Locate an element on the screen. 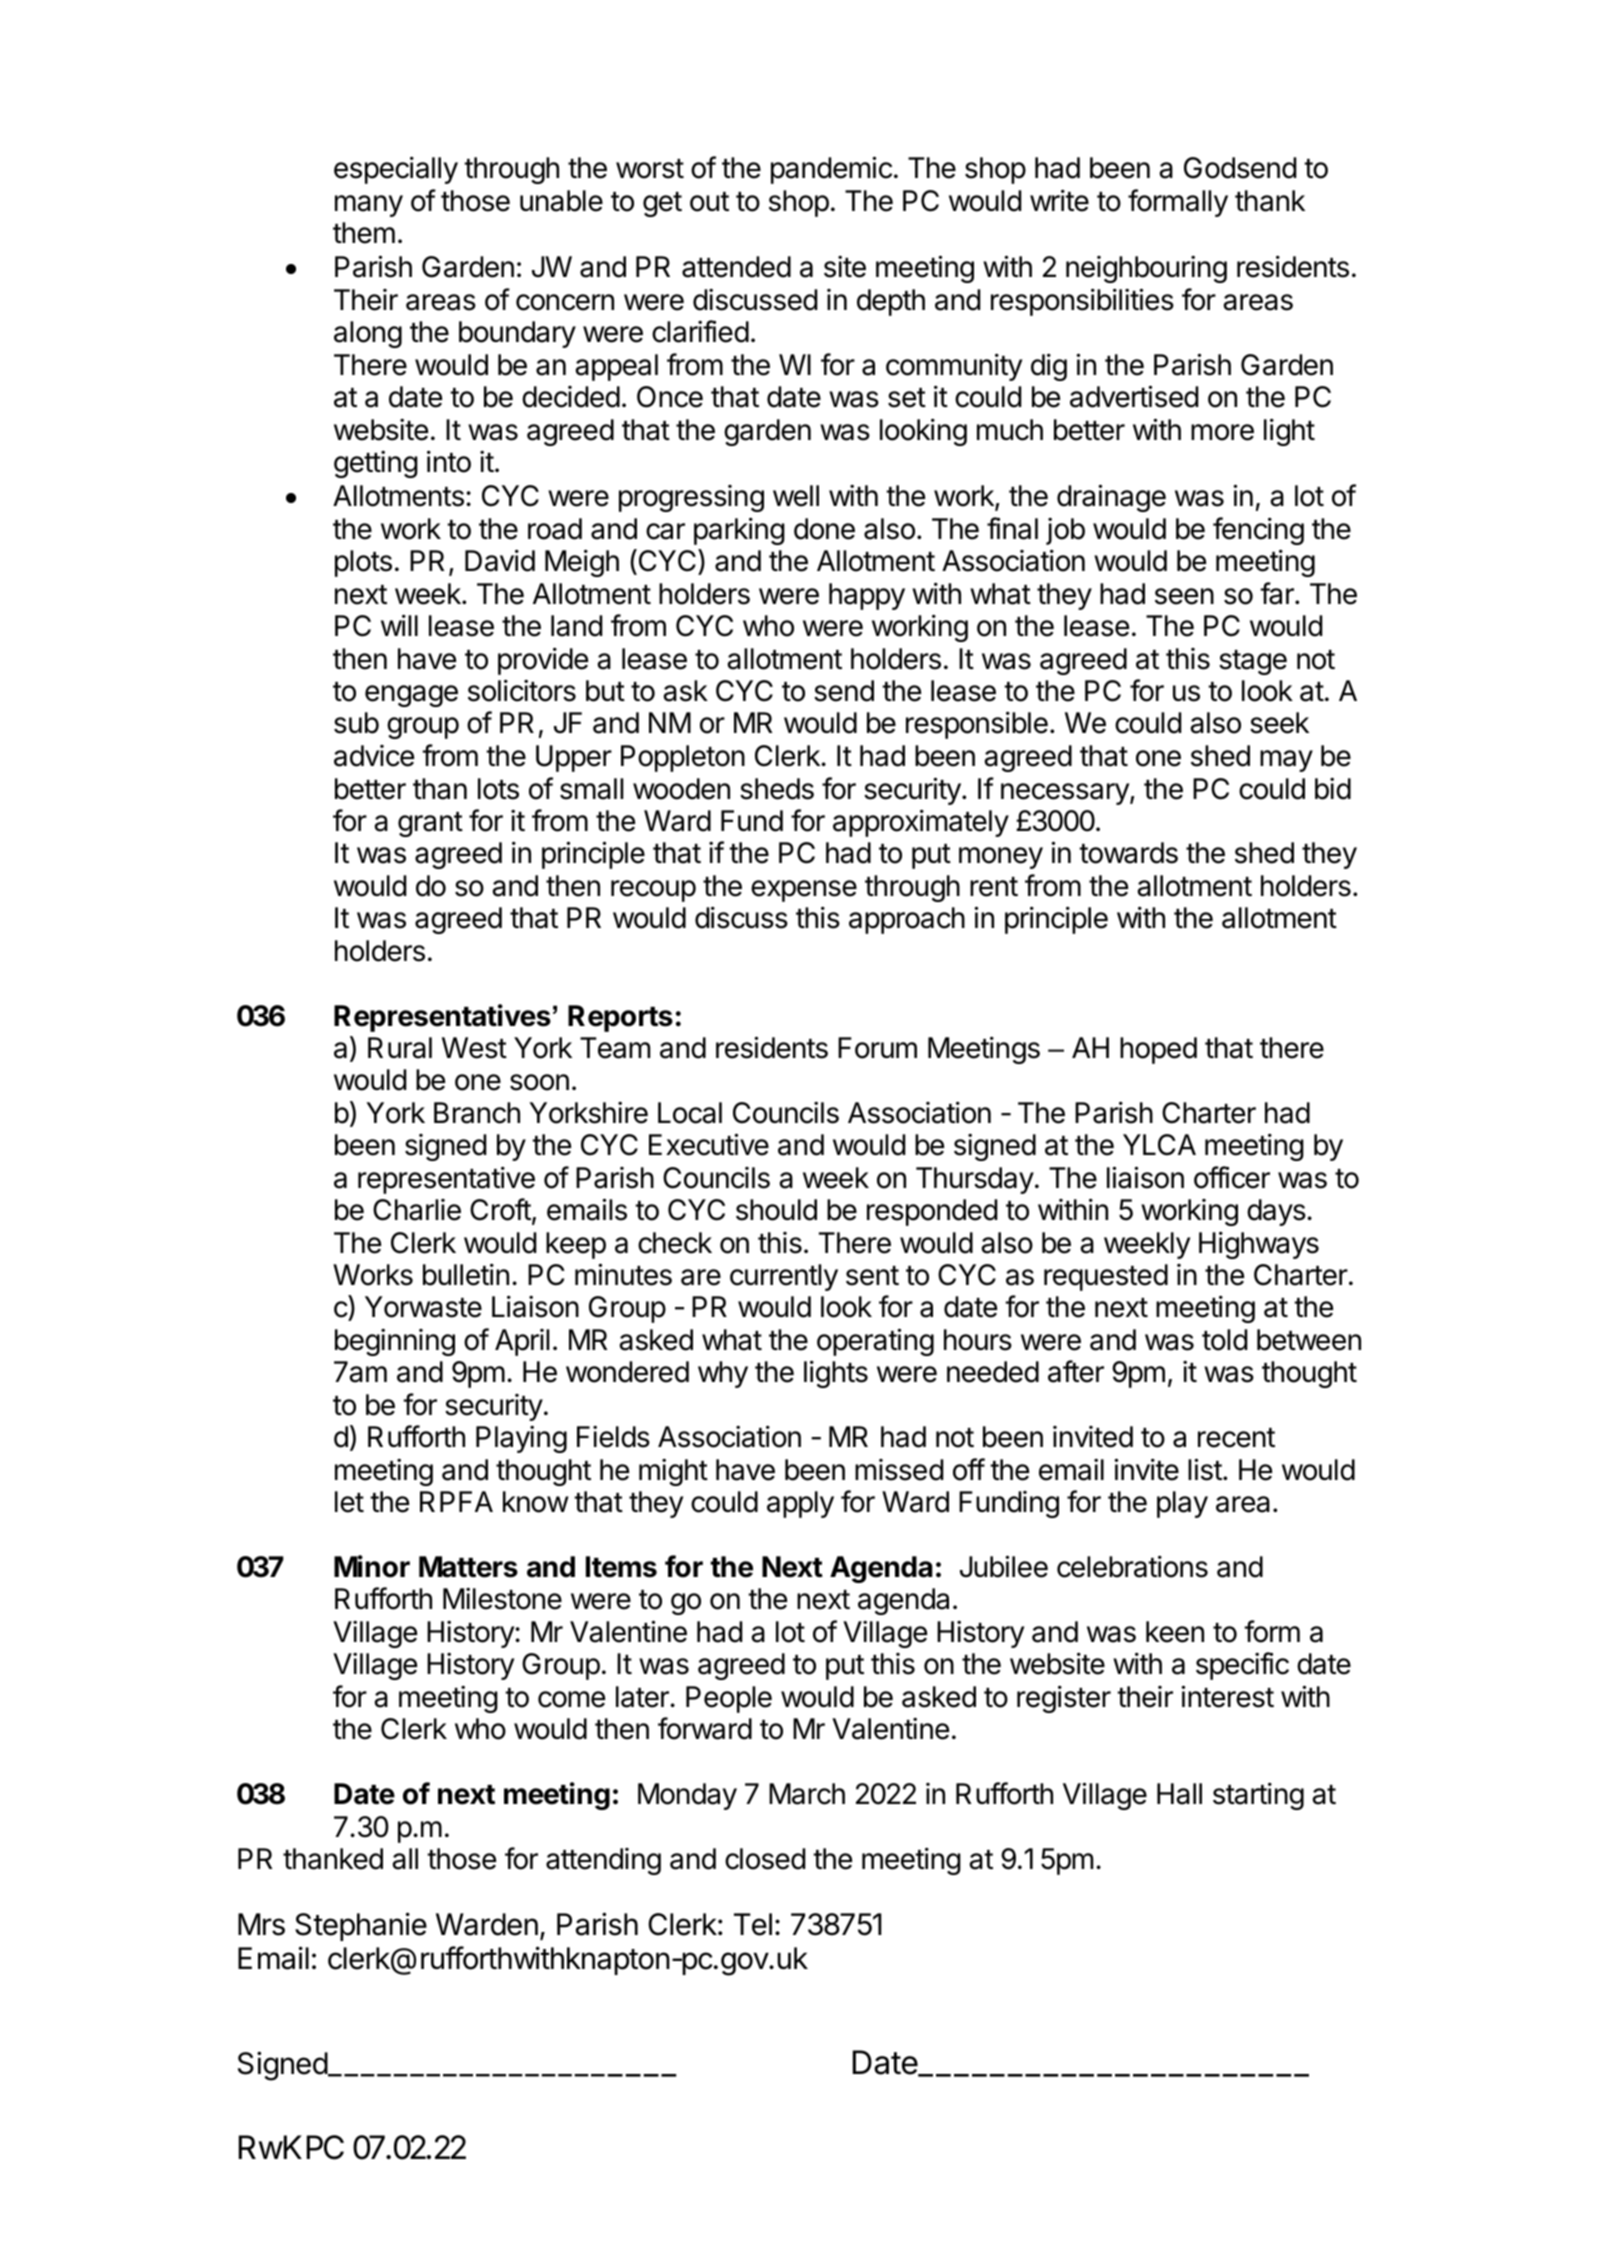  will is located at coordinates (399, 625).
